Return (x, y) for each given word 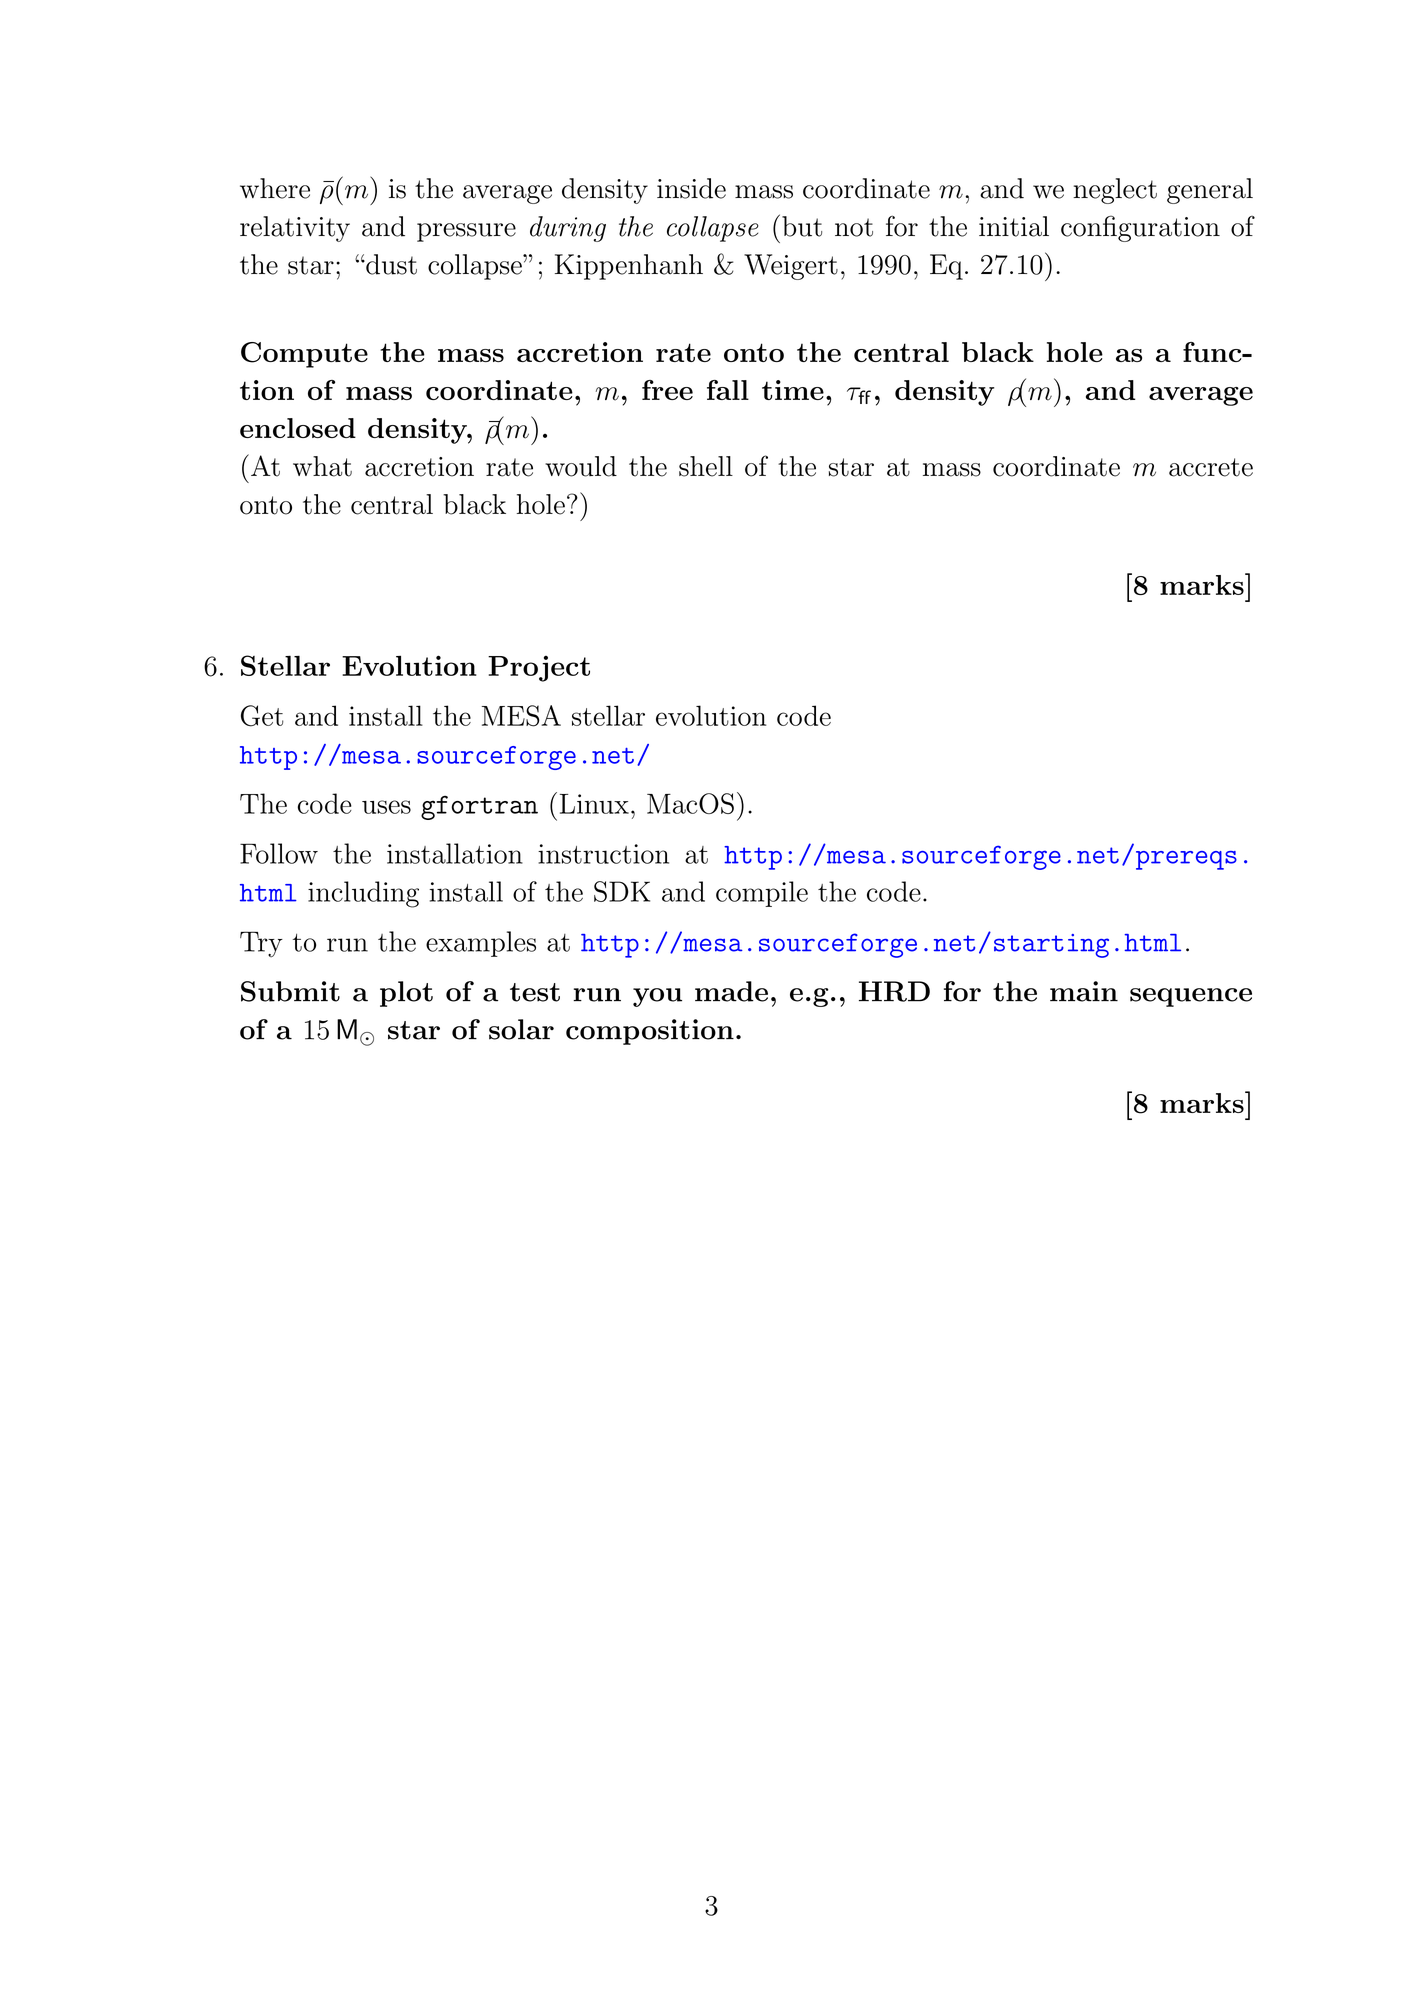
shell (706, 466)
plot (406, 994)
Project (539, 668)
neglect (1115, 191)
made (731, 991)
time (793, 390)
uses (386, 807)
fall (728, 390)
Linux (594, 804)
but (802, 226)
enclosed (298, 428)
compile (762, 894)
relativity (295, 229)
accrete (1211, 467)
